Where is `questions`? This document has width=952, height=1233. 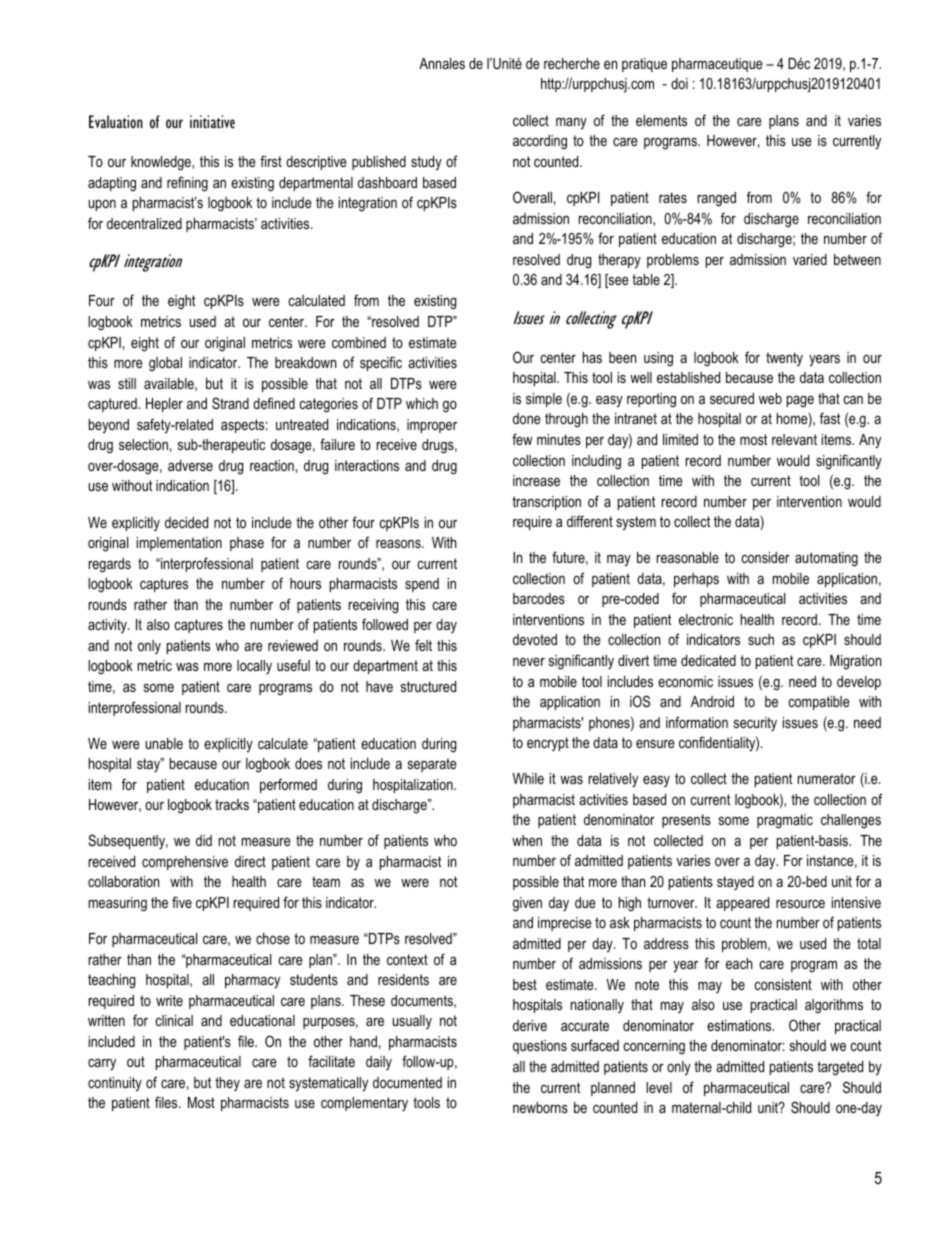
questions is located at coordinates (540, 1047).
